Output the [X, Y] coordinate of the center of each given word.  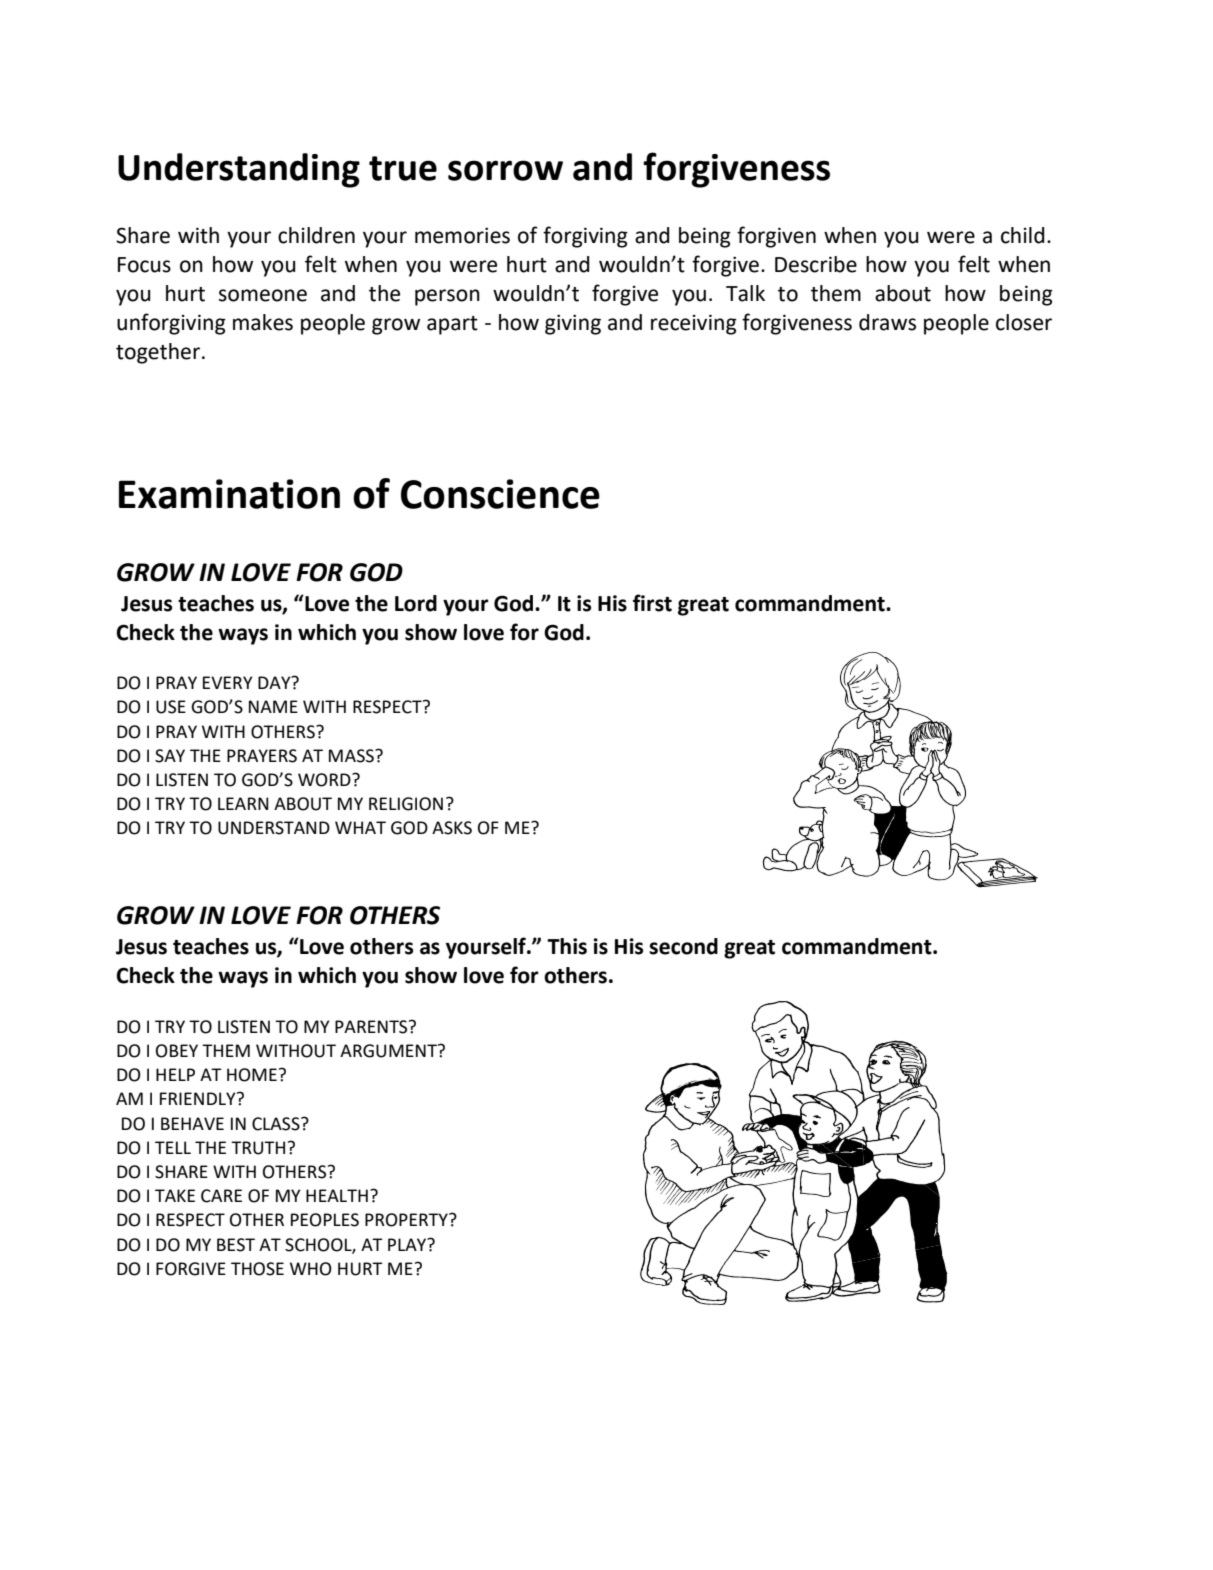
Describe [816, 264]
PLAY [408, 1244]
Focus [144, 265]
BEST [236, 1245]
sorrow [505, 170]
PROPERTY [407, 1220]
